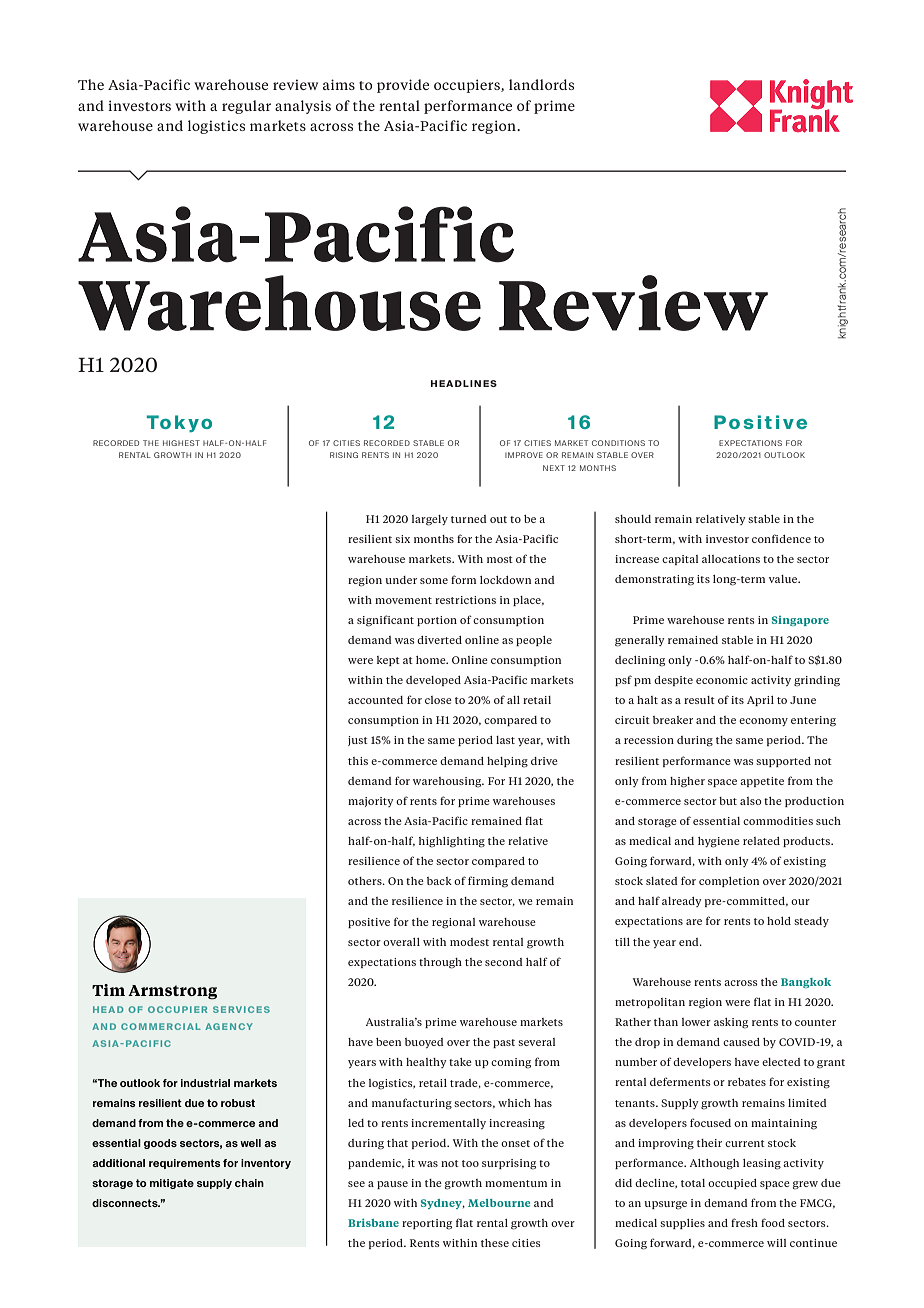 The width and height of the screenshot is (924, 1308). Describe the element at coordinates (375, 700) in the screenshot. I see `accounted` at that location.
